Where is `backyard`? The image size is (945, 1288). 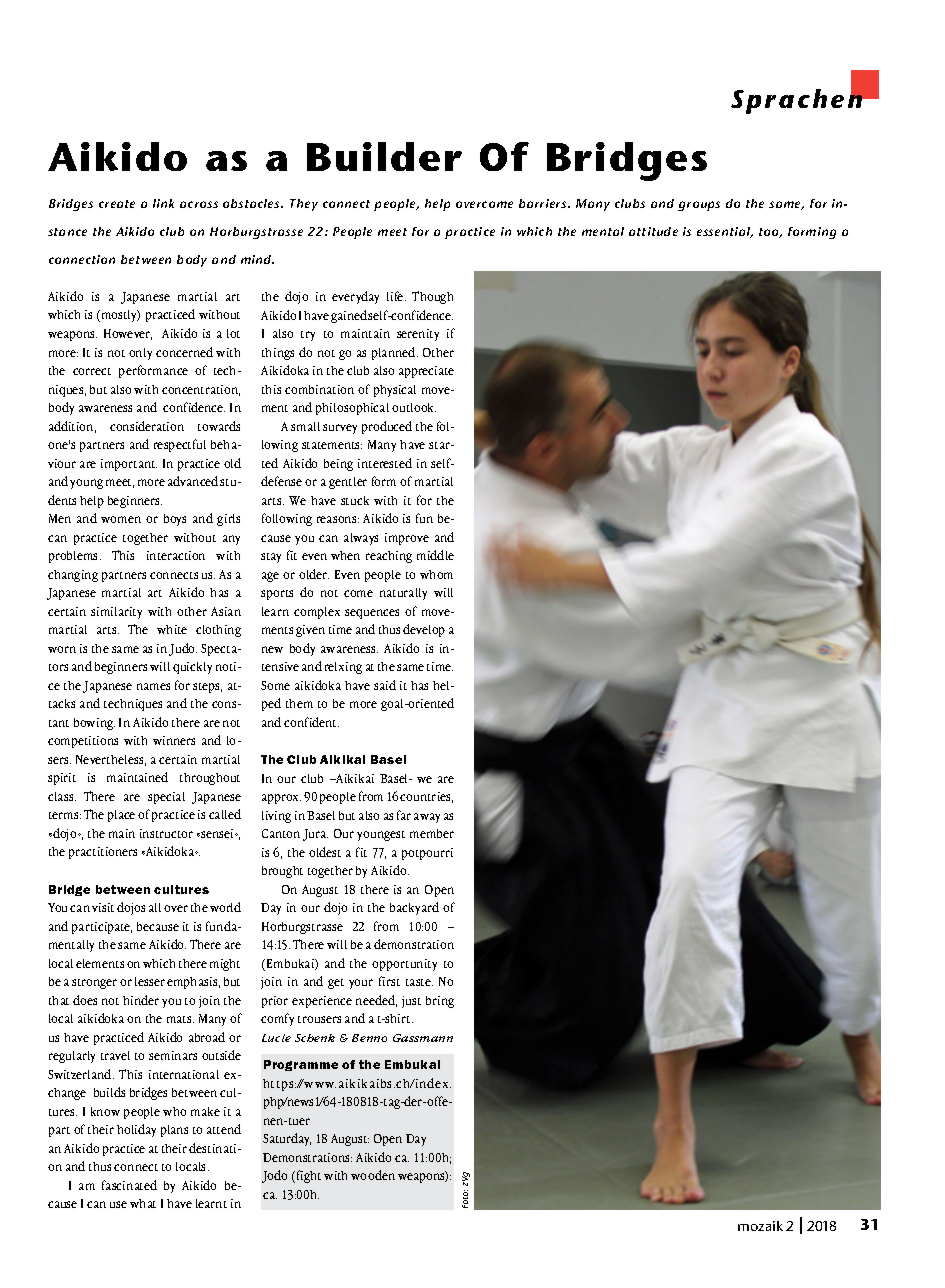
backyard is located at coordinates (414, 908).
